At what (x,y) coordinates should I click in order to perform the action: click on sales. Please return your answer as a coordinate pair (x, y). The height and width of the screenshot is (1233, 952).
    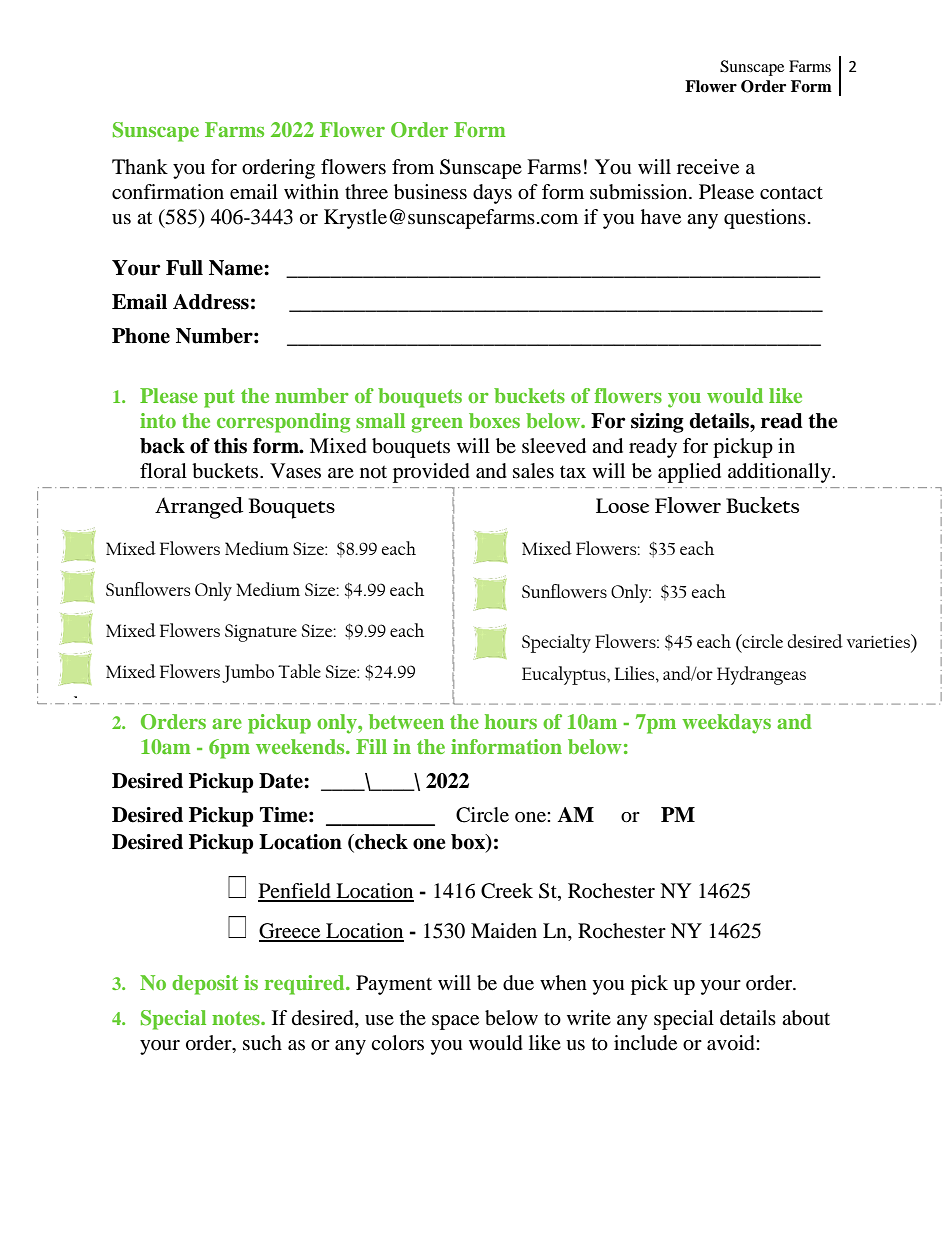
    Looking at the image, I should click on (533, 471).
